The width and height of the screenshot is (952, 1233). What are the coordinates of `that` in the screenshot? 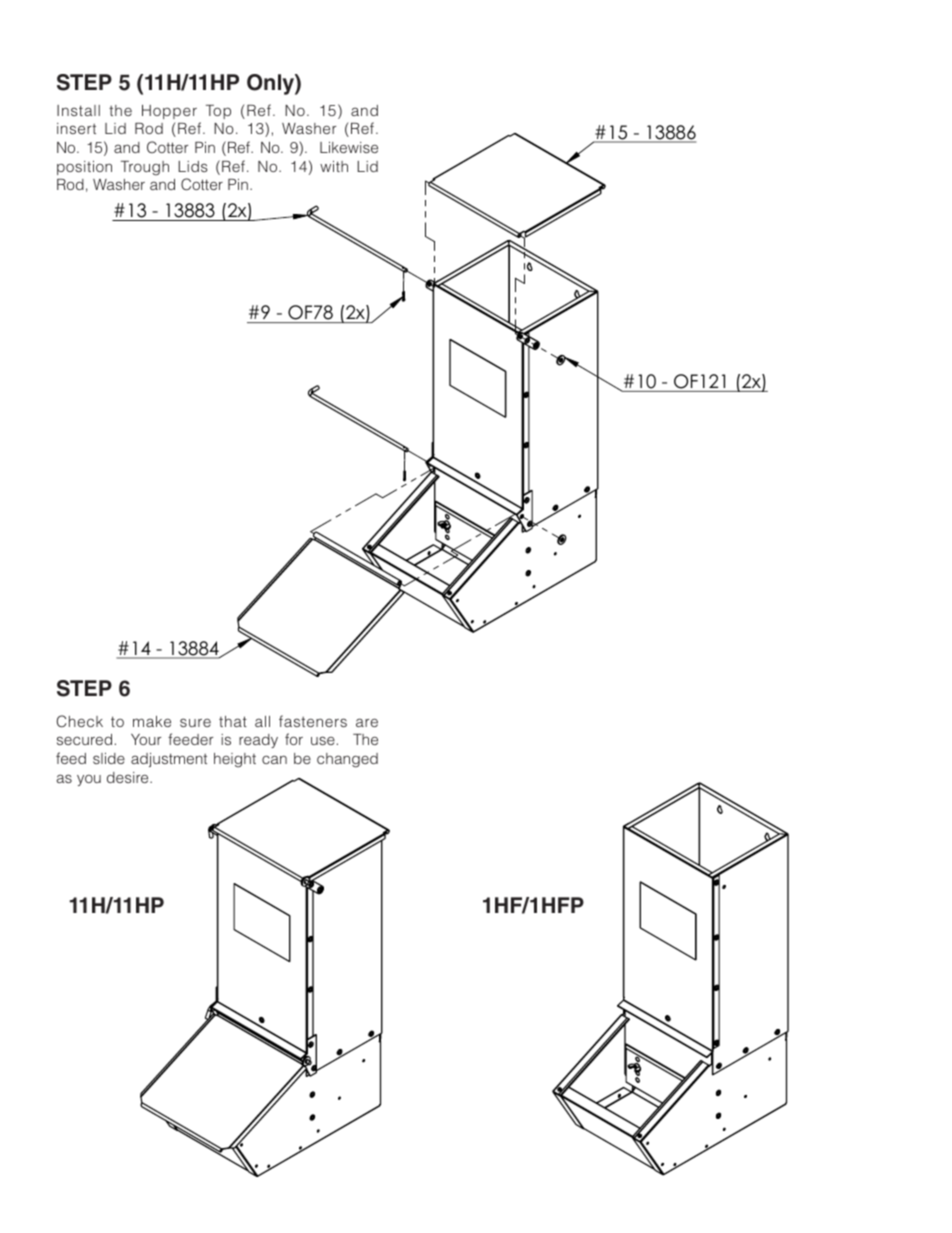 It's located at (233, 721).
